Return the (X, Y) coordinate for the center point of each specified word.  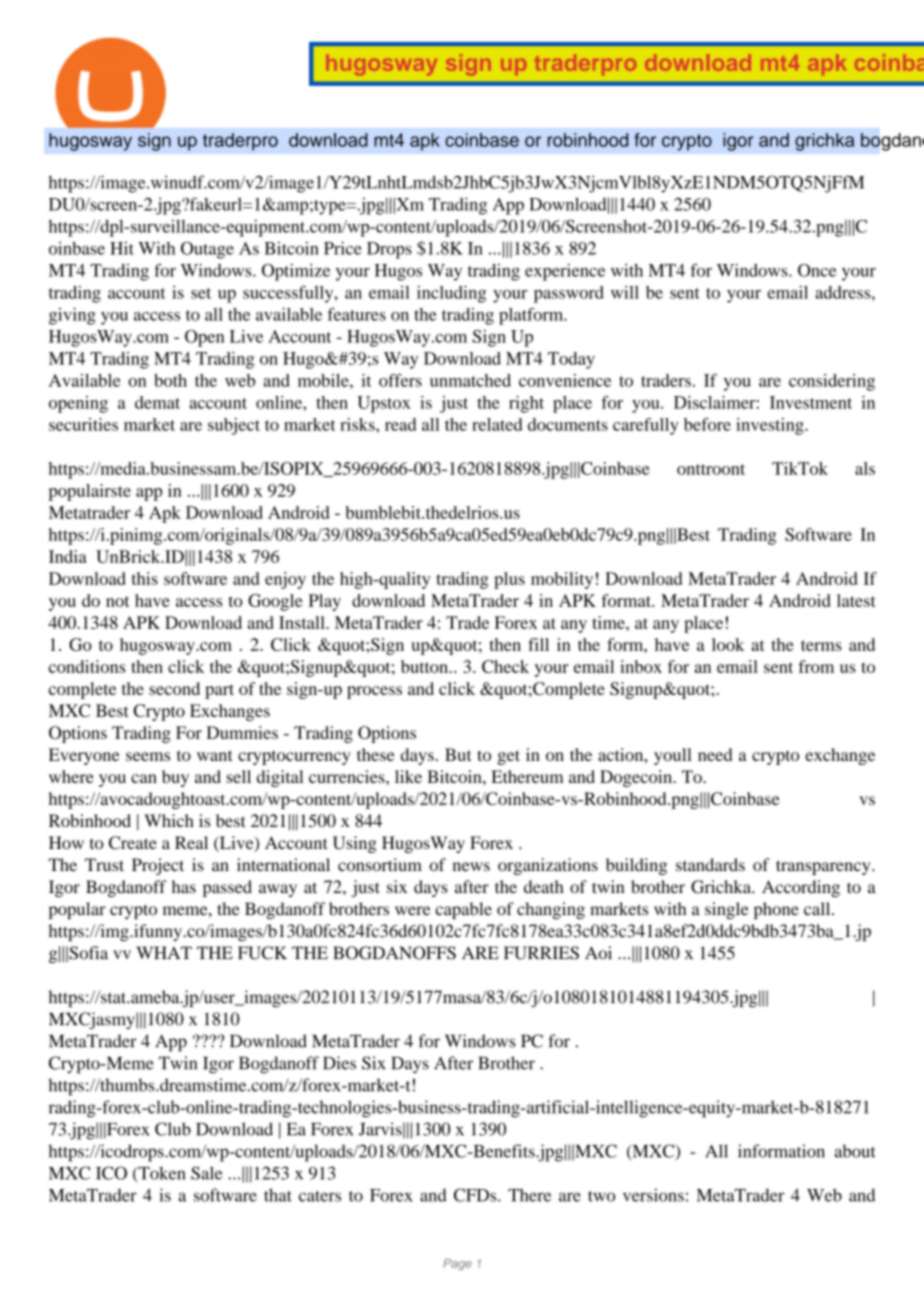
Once (817, 270)
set (201, 293)
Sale (206, 1173)
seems (148, 756)
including (451, 294)
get (509, 757)
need (715, 754)
